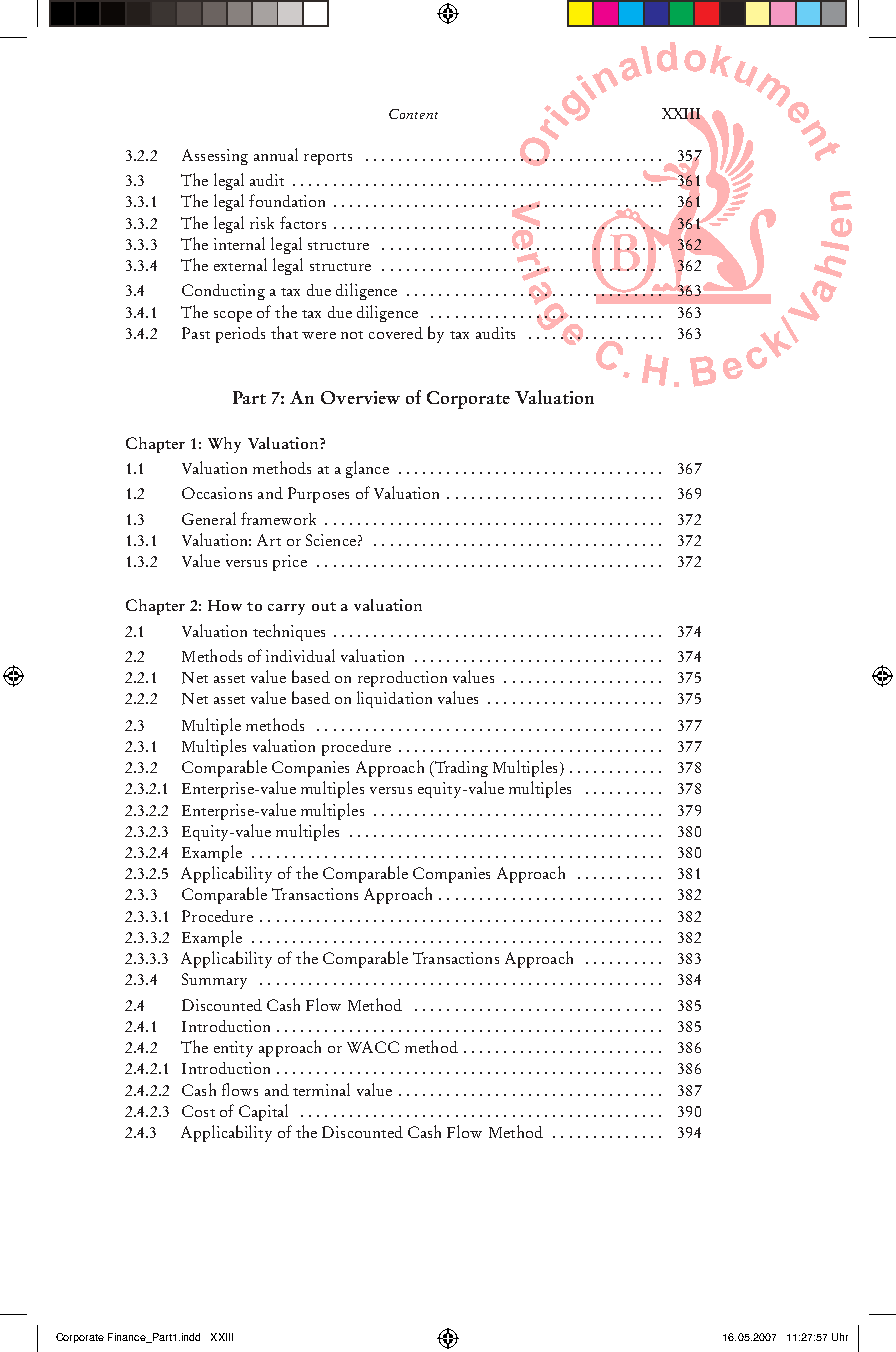  What do you see at coordinates (413, 114) in the page?
I see `Content` at bounding box center [413, 114].
